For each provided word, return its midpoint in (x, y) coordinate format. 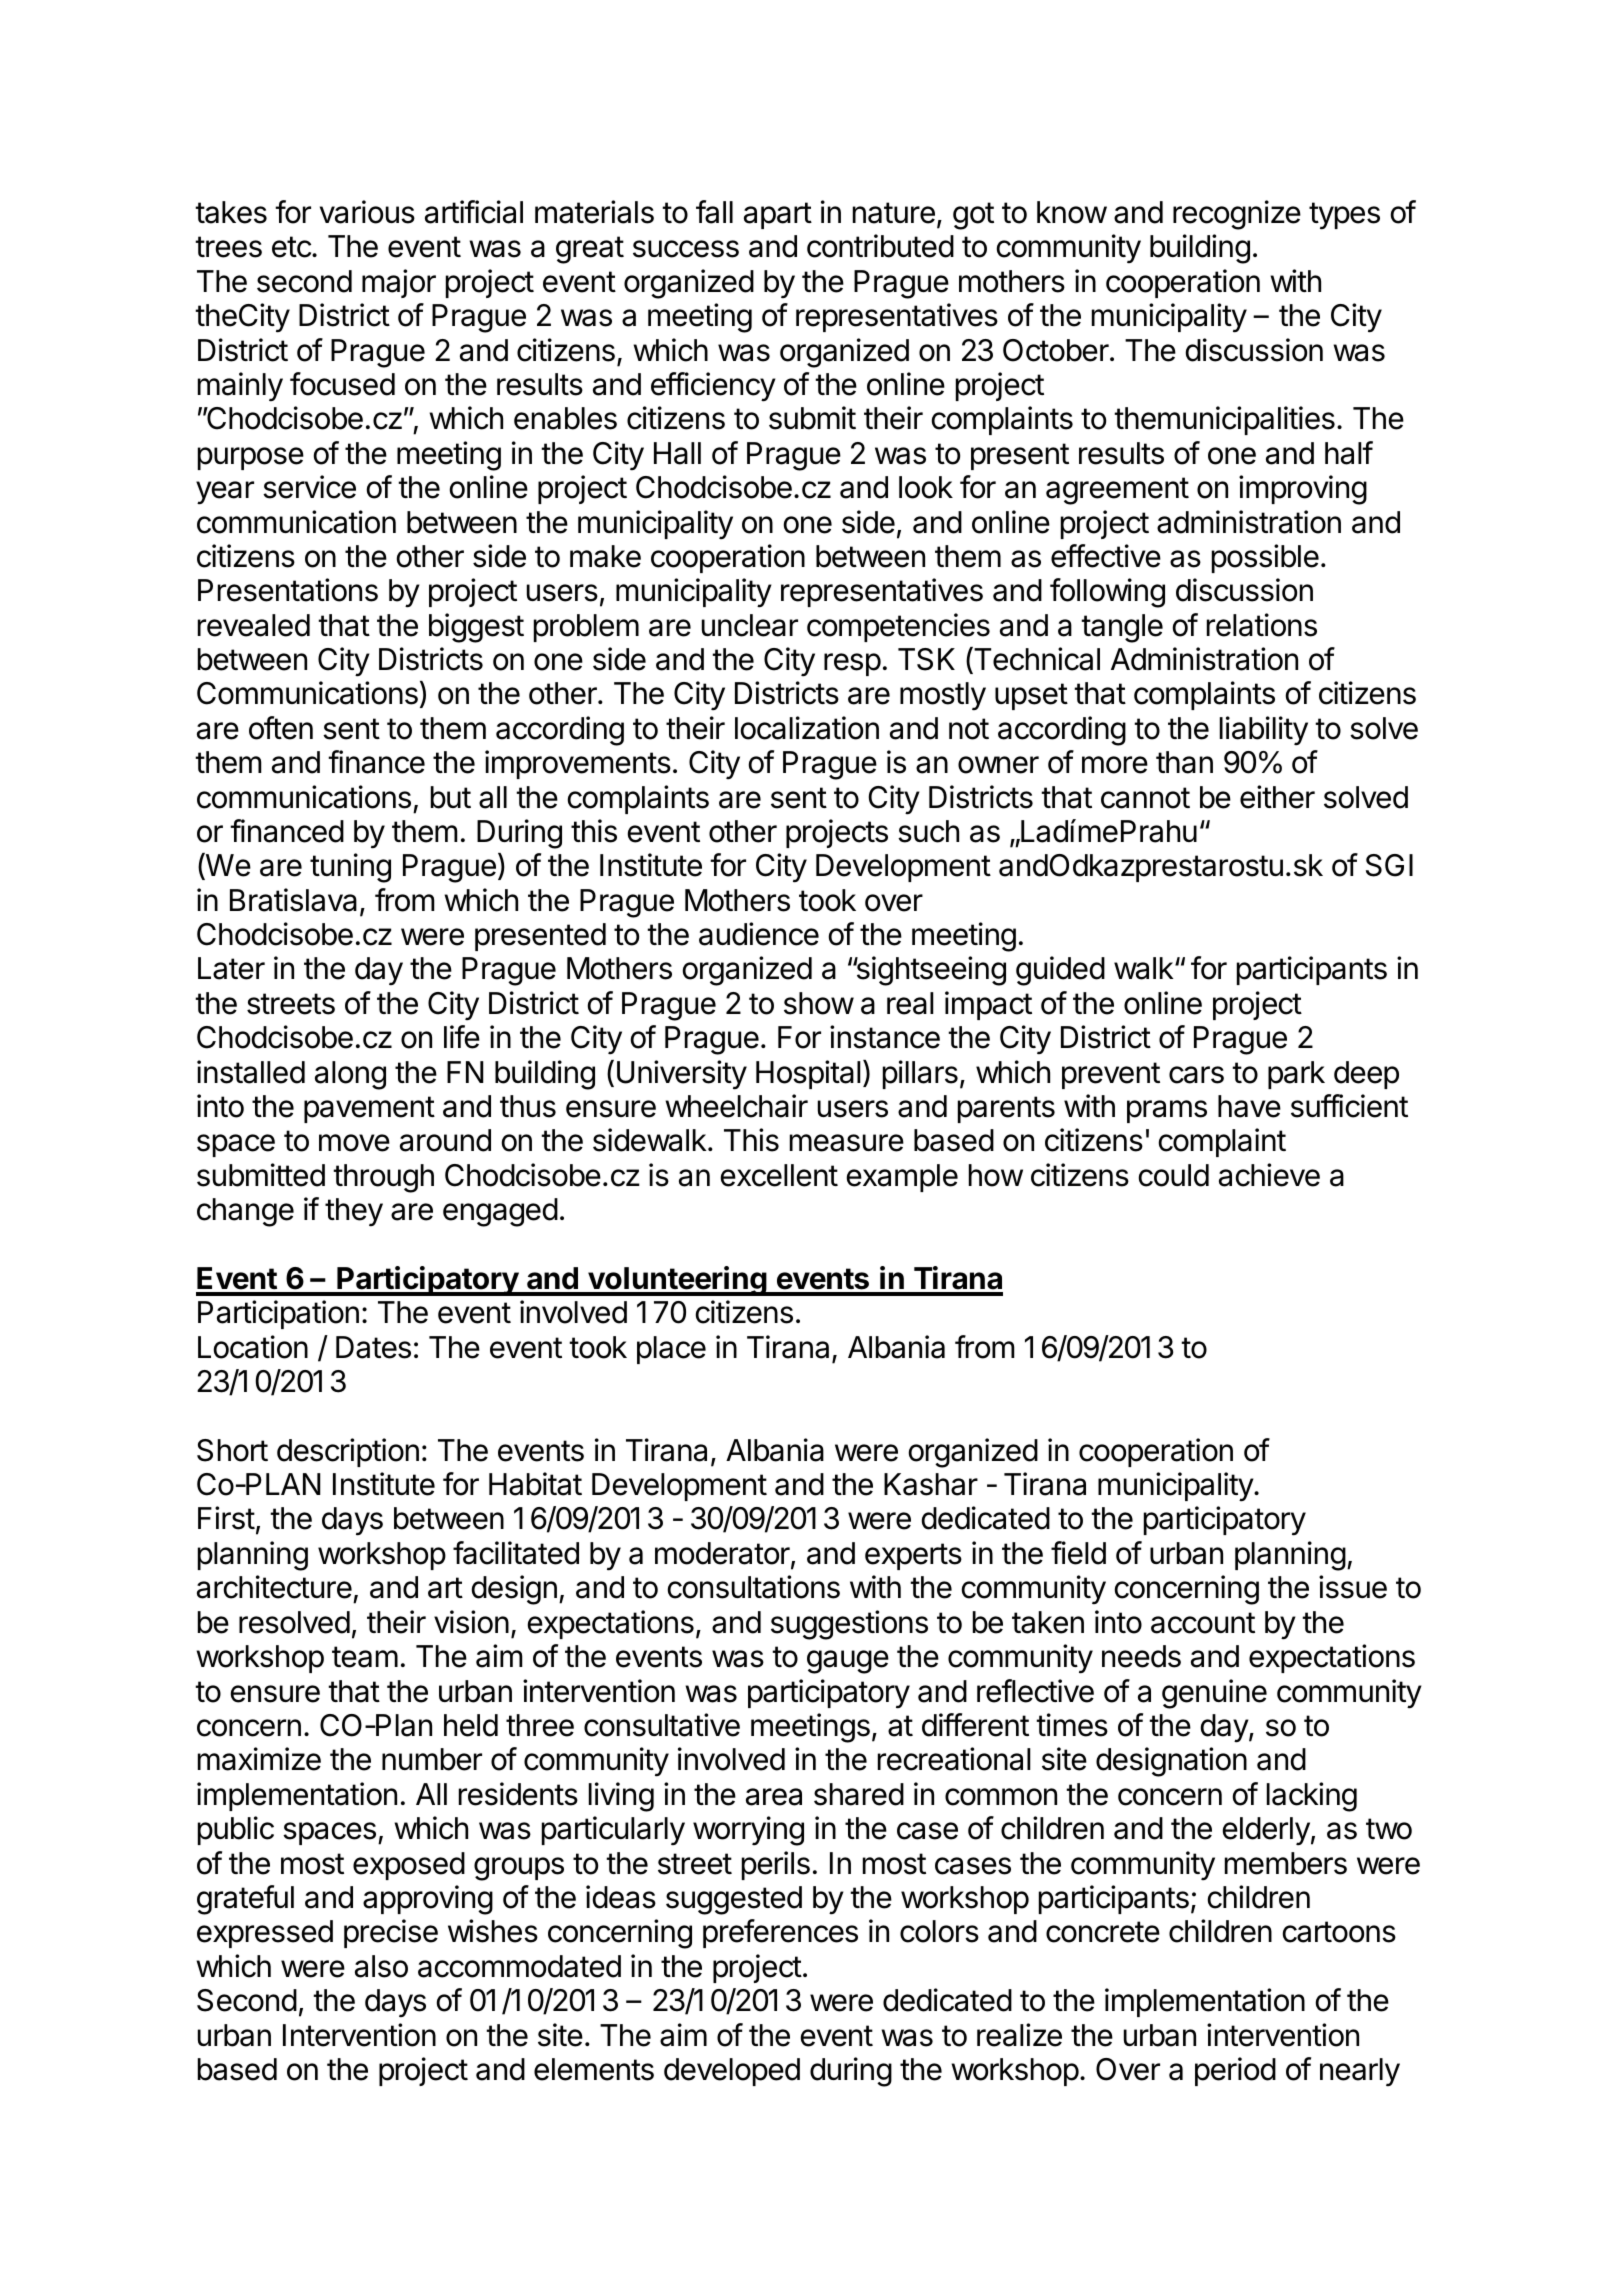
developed (732, 2072)
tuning (350, 868)
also (381, 1966)
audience (759, 934)
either (1277, 797)
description (348, 1452)
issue (1353, 1587)
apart (778, 215)
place (671, 1350)
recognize (1237, 215)
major (399, 283)
